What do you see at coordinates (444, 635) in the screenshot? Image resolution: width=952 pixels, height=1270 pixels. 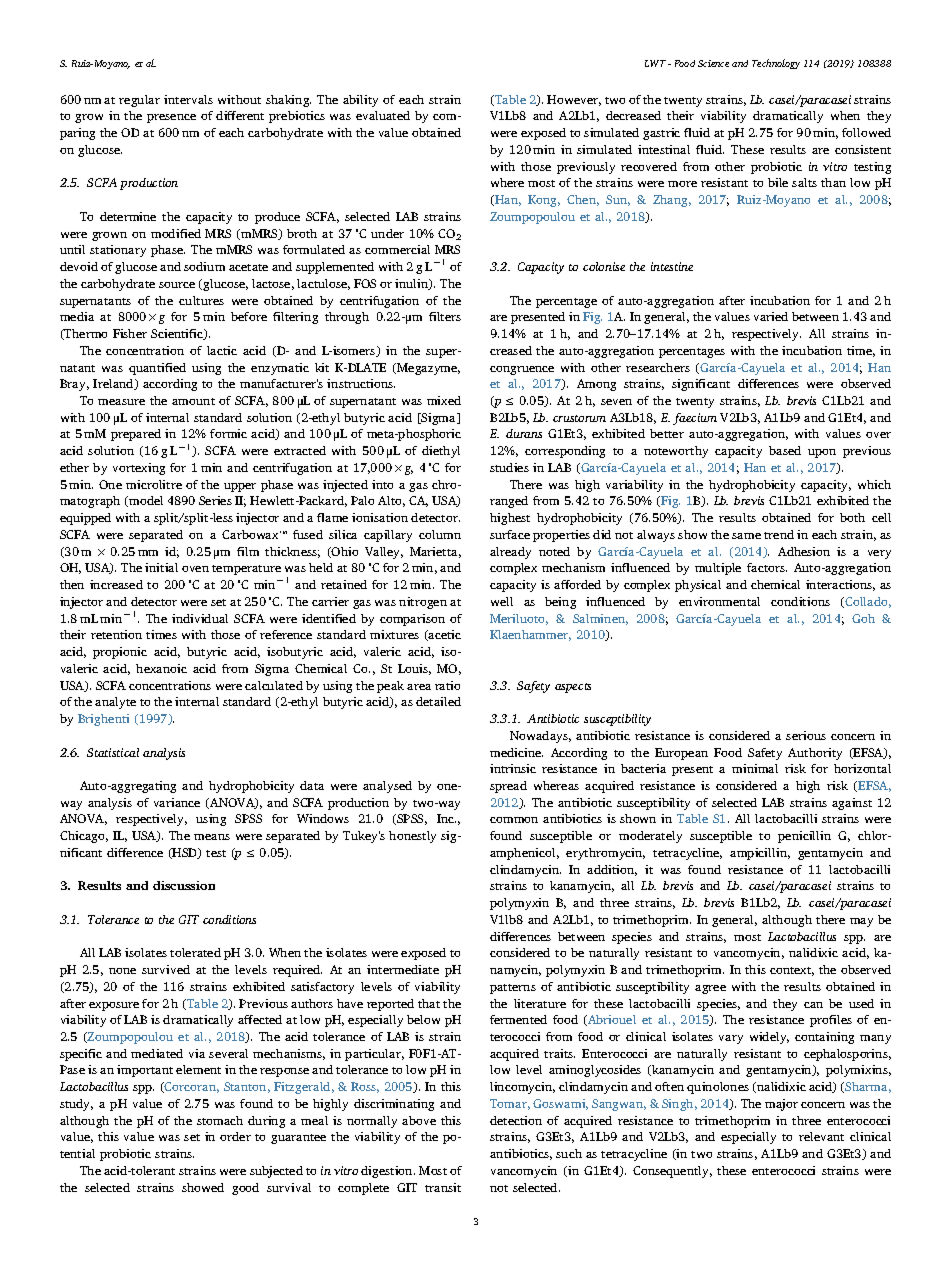 I see `acetic` at bounding box center [444, 635].
